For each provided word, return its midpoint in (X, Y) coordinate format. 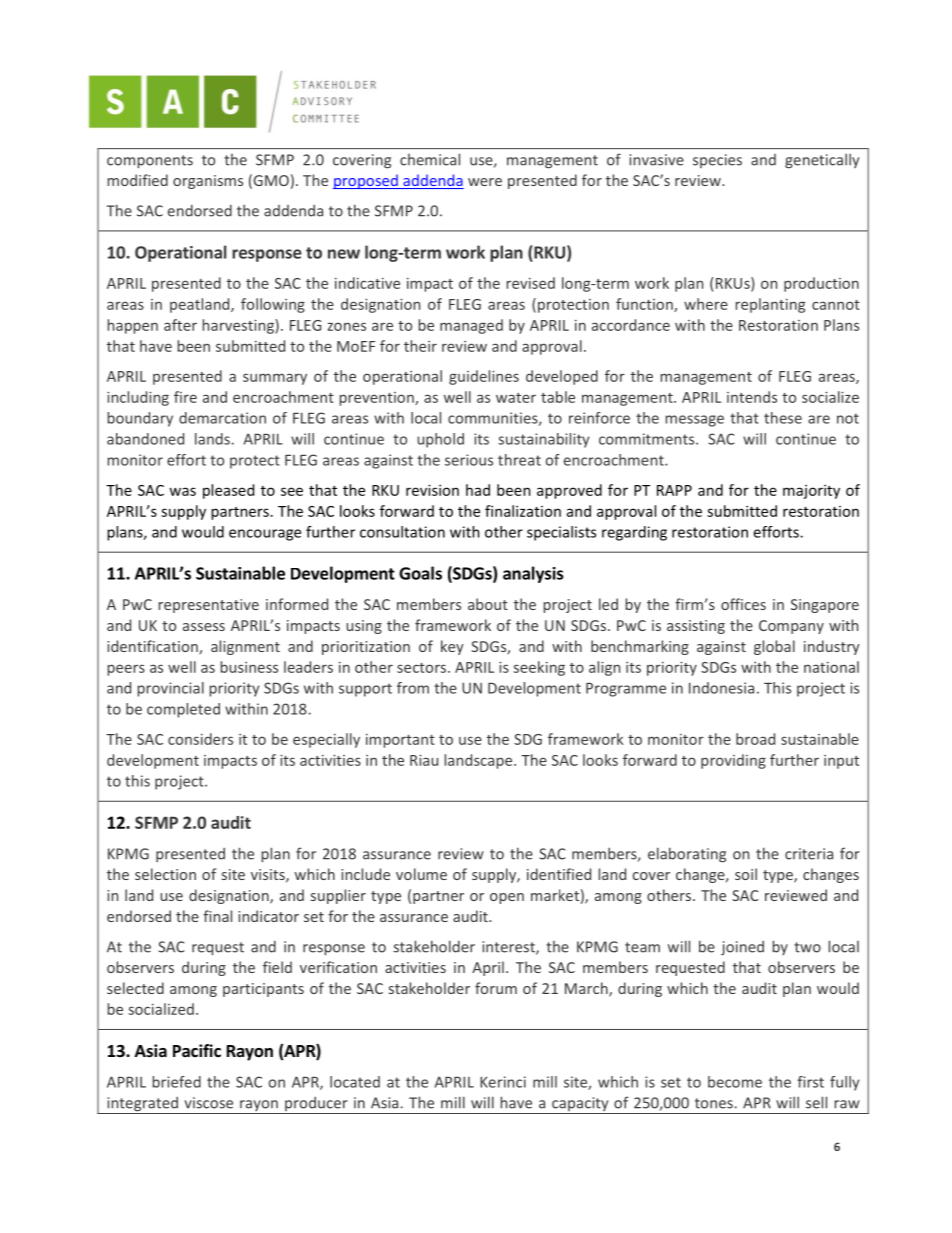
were (485, 182)
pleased (228, 491)
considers (200, 739)
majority (811, 491)
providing (733, 761)
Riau (424, 760)
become (735, 1082)
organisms (208, 182)
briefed (177, 1082)
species (717, 161)
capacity (580, 1105)
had (478, 490)
